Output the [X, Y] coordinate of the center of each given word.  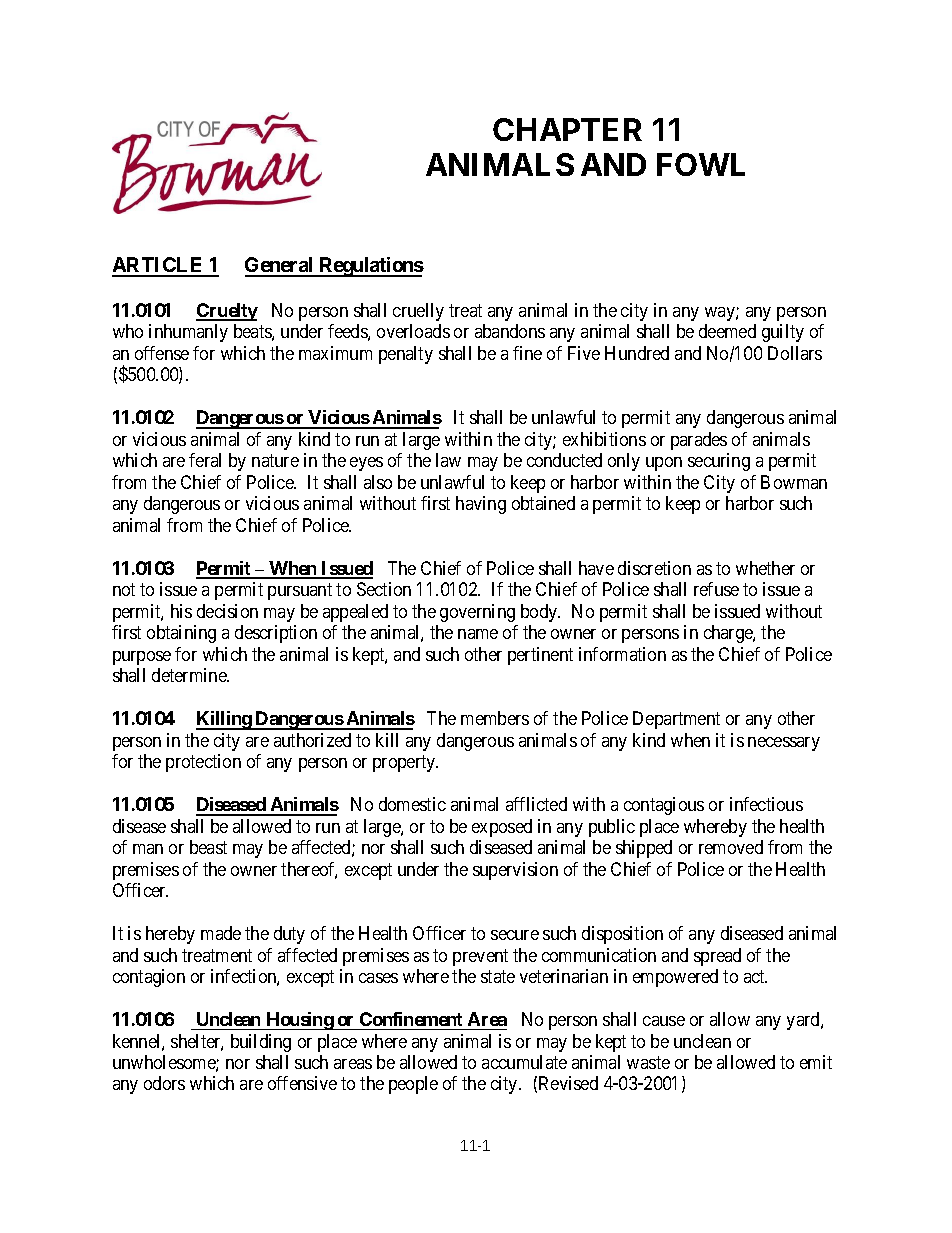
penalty [406, 355]
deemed [727, 331]
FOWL [701, 164]
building [261, 1043]
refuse [716, 589]
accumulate [524, 1062]
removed [731, 847]
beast [208, 847]
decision [227, 611]
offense [162, 353]
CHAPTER [567, 129]
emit [816, 1062]
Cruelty [227, 312]
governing [477, 613]
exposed [502, 828]
